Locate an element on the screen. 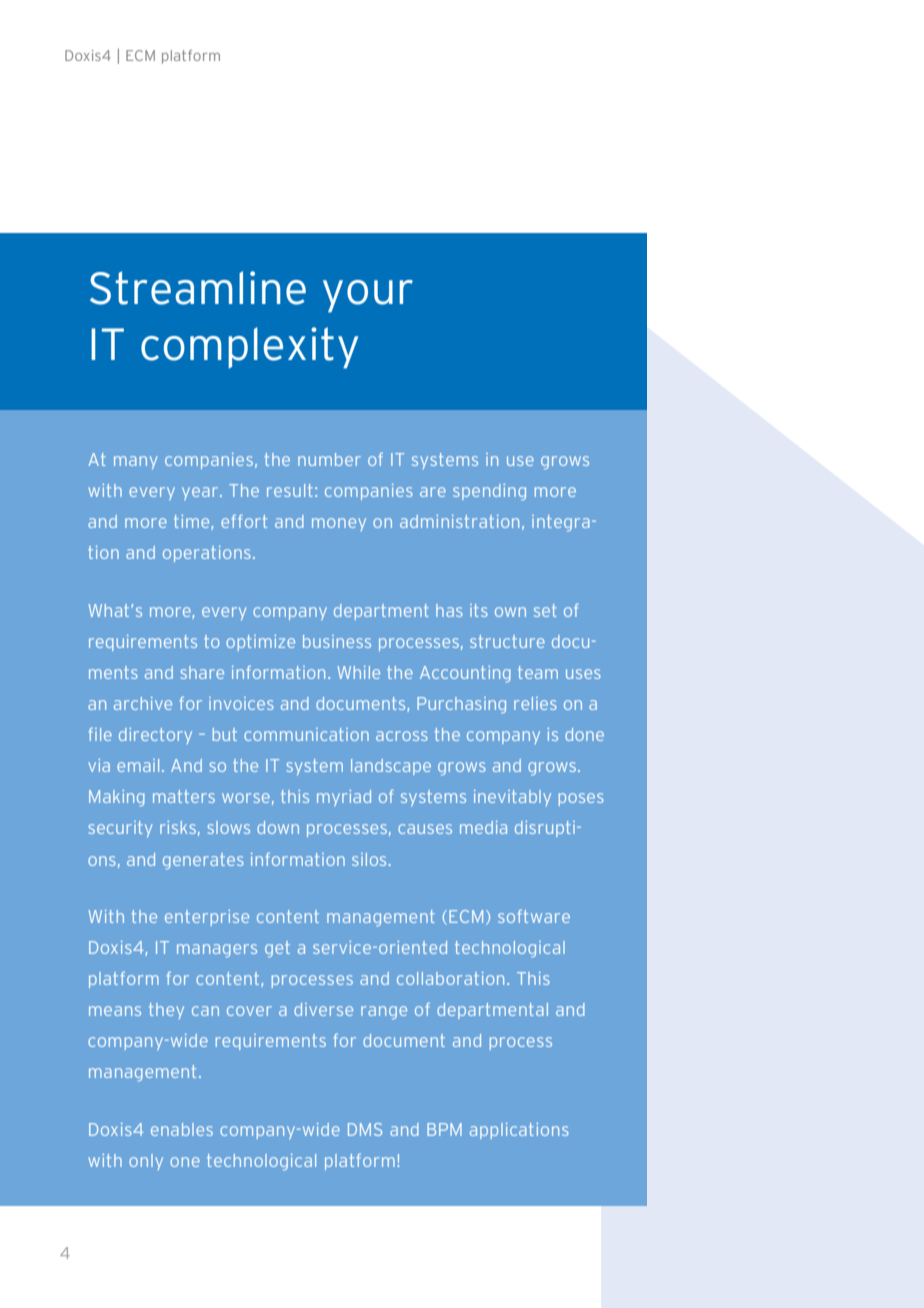 Image resolution: width=924 pixels, height=1308 pixels. number is located at coordinates (329, 459).
